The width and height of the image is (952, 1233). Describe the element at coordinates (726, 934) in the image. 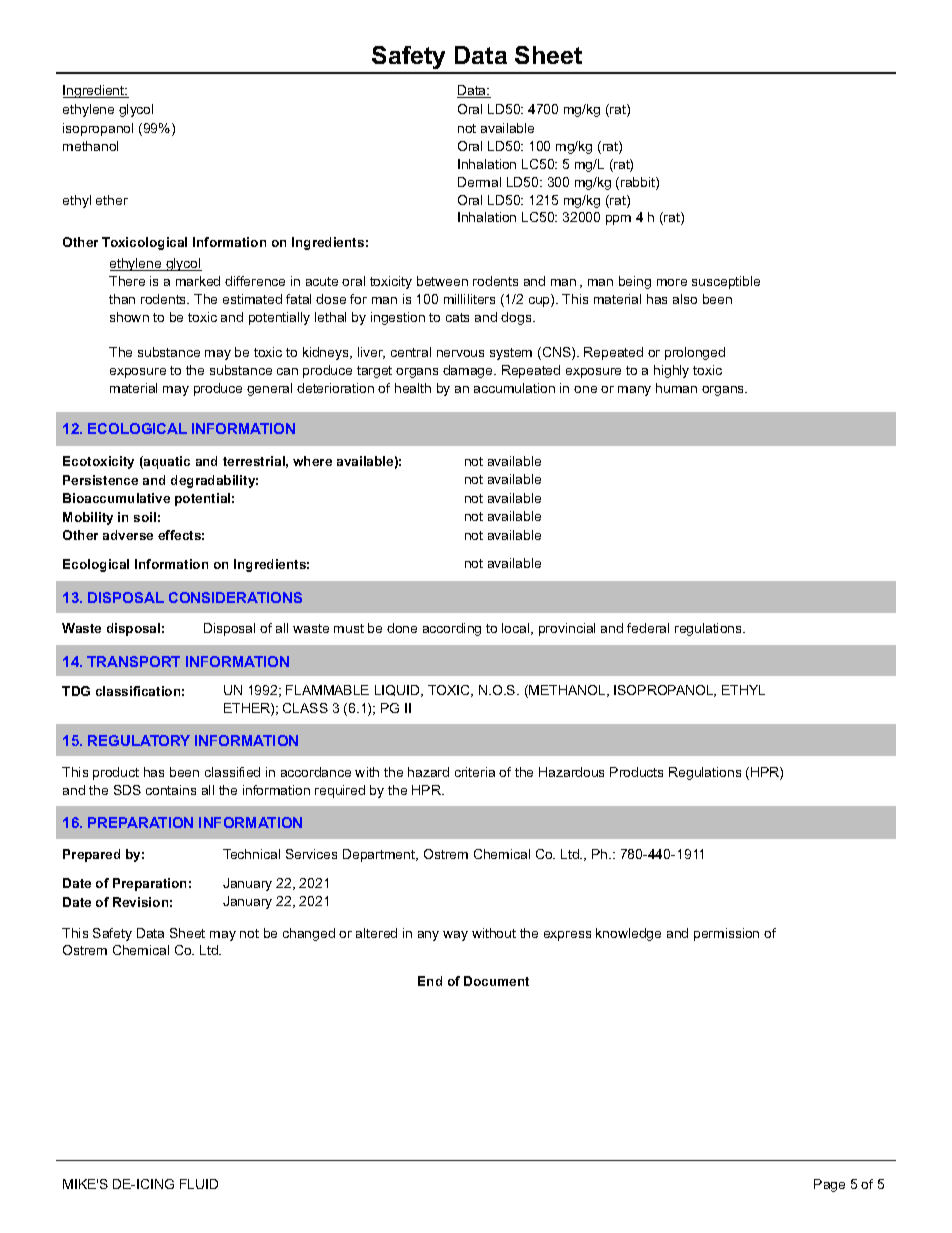

I see `permission` at that location.
